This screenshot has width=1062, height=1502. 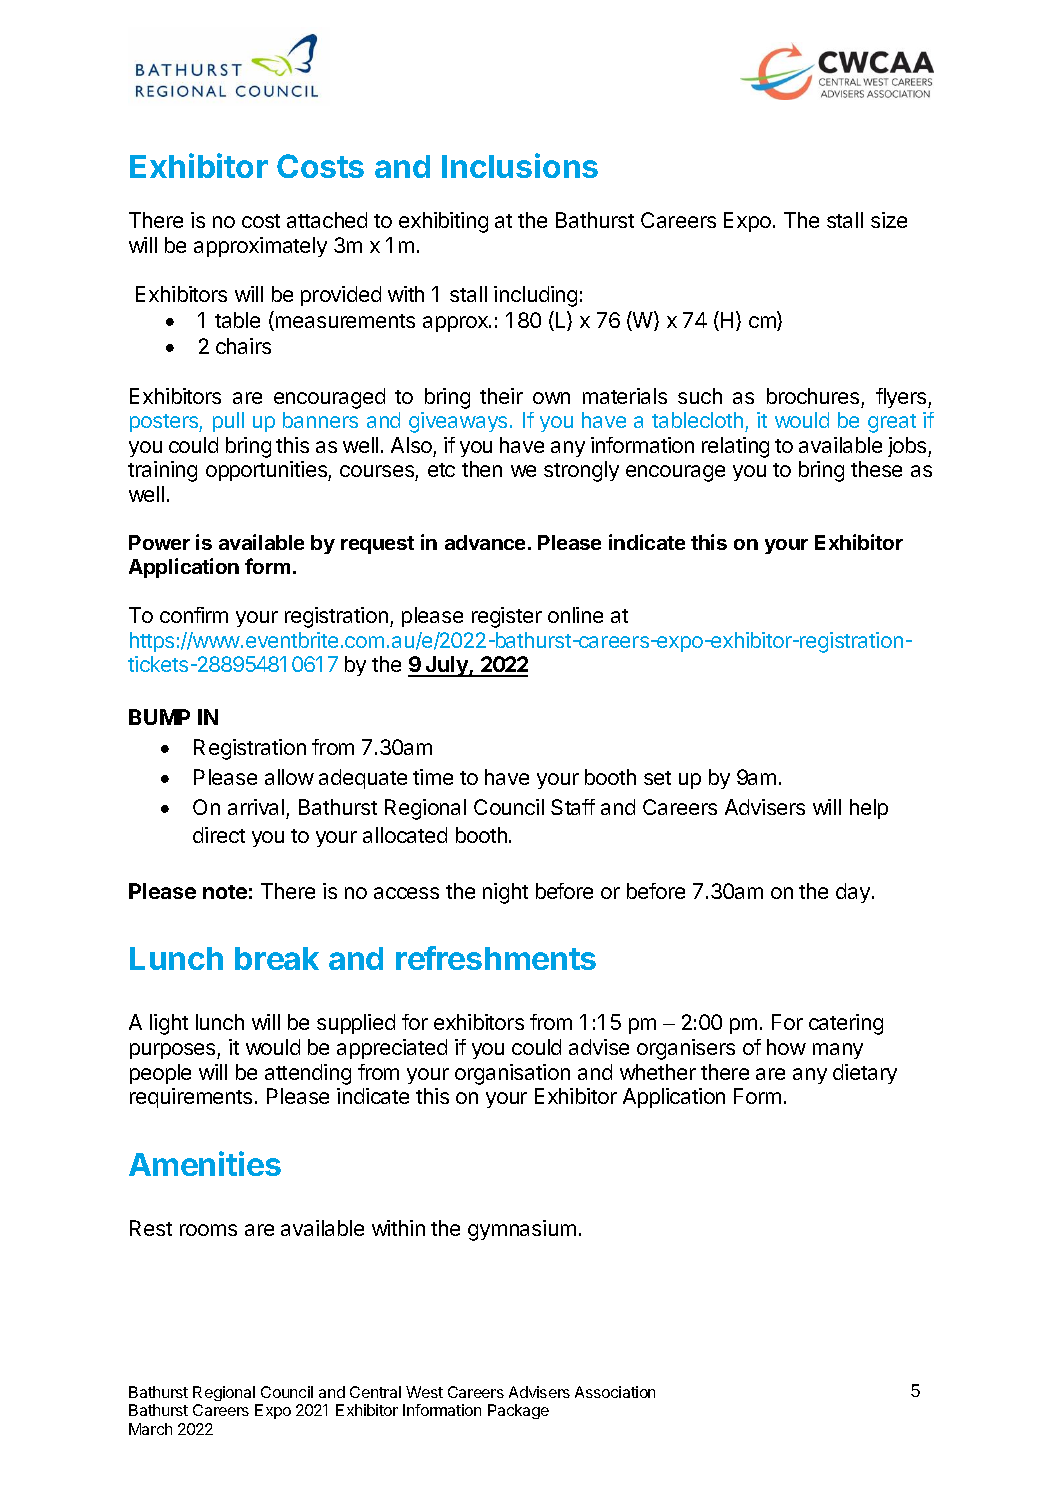 I want to click on refreshments, so click(x=496, y=958).
